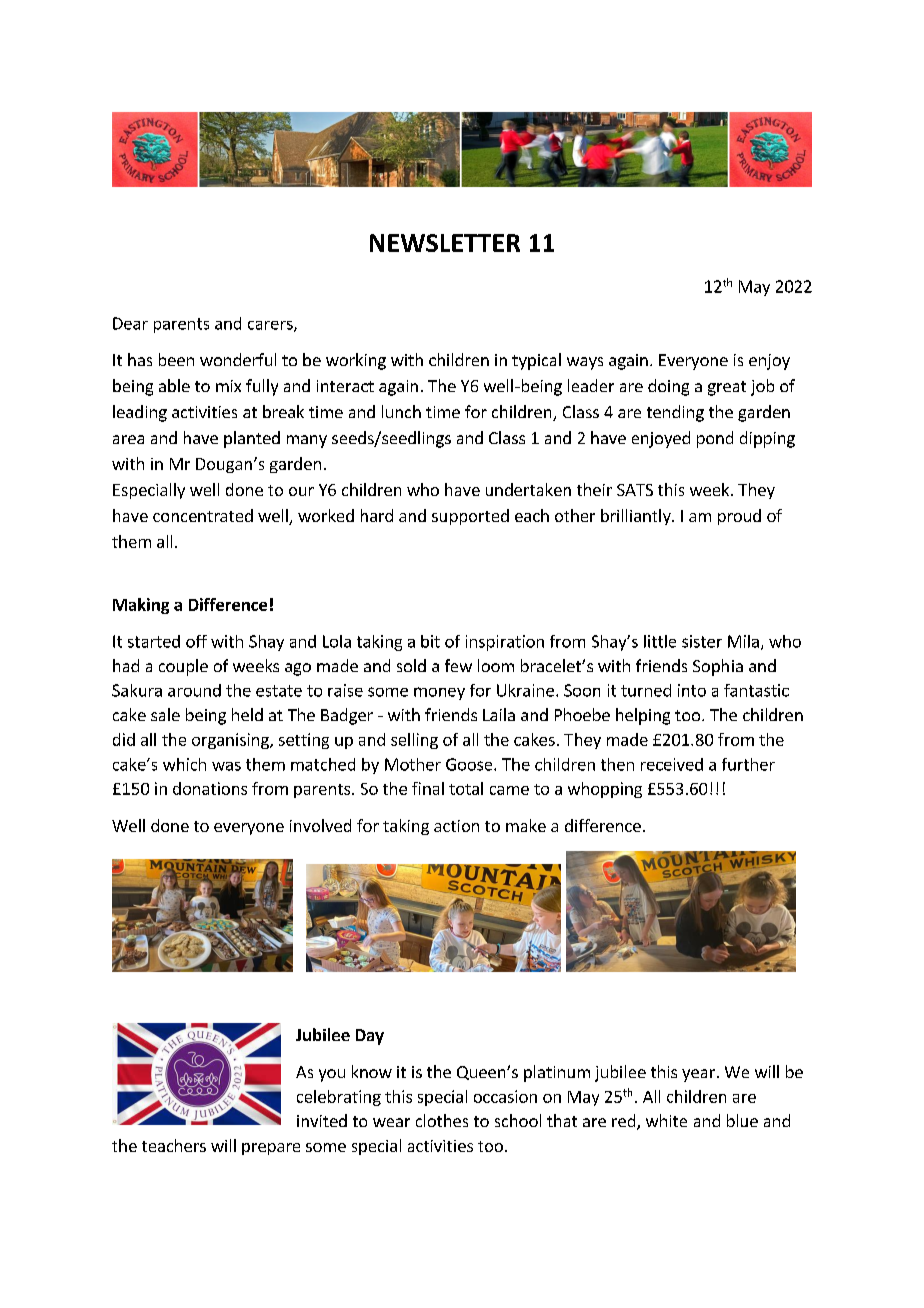  What do you see at coordinates (271, 1149) in the image?
I see `prepare` at bounding box center [271, 1149].
